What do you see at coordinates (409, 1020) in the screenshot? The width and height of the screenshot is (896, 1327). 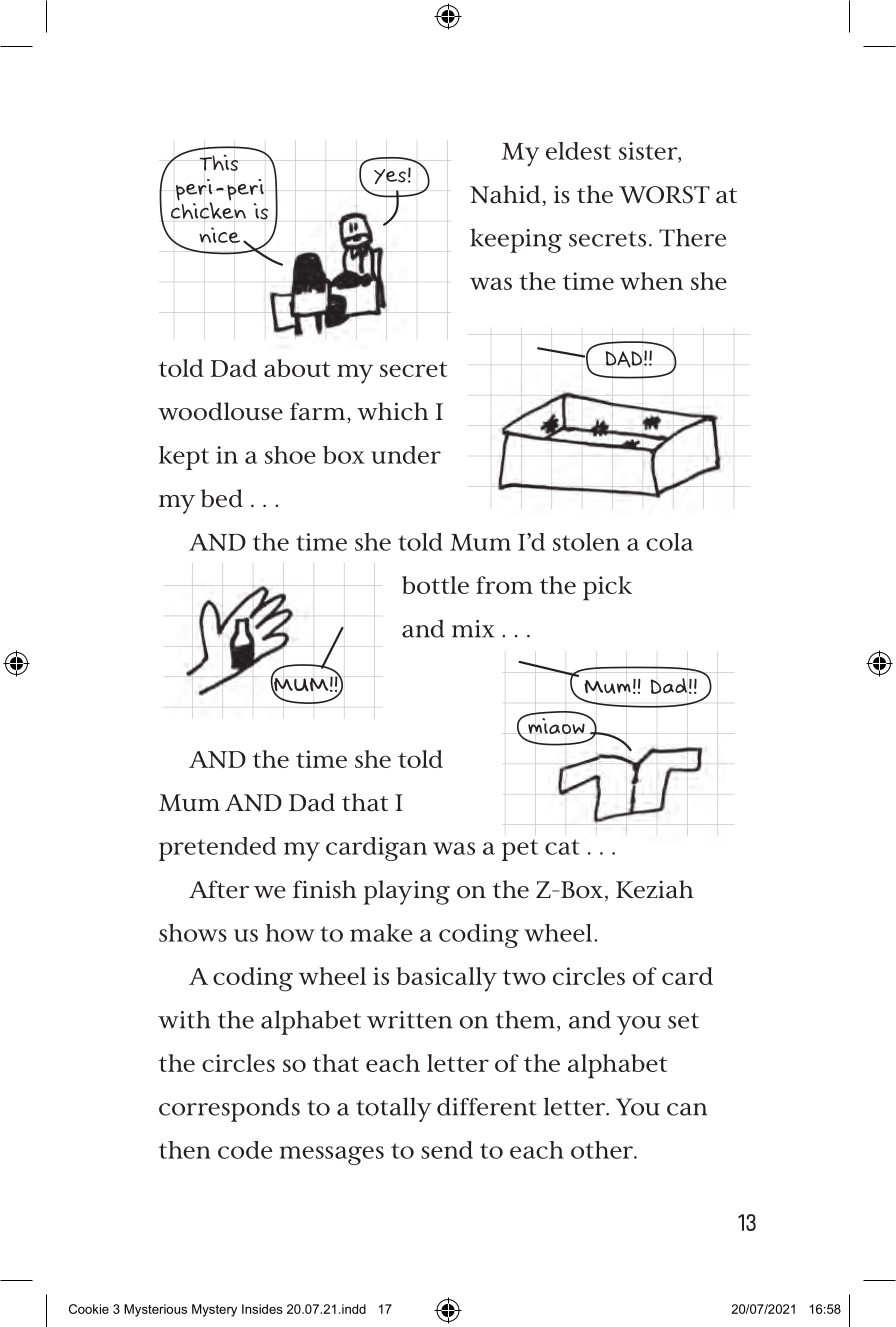 I see `written` at bounding box center [409, 1020].
